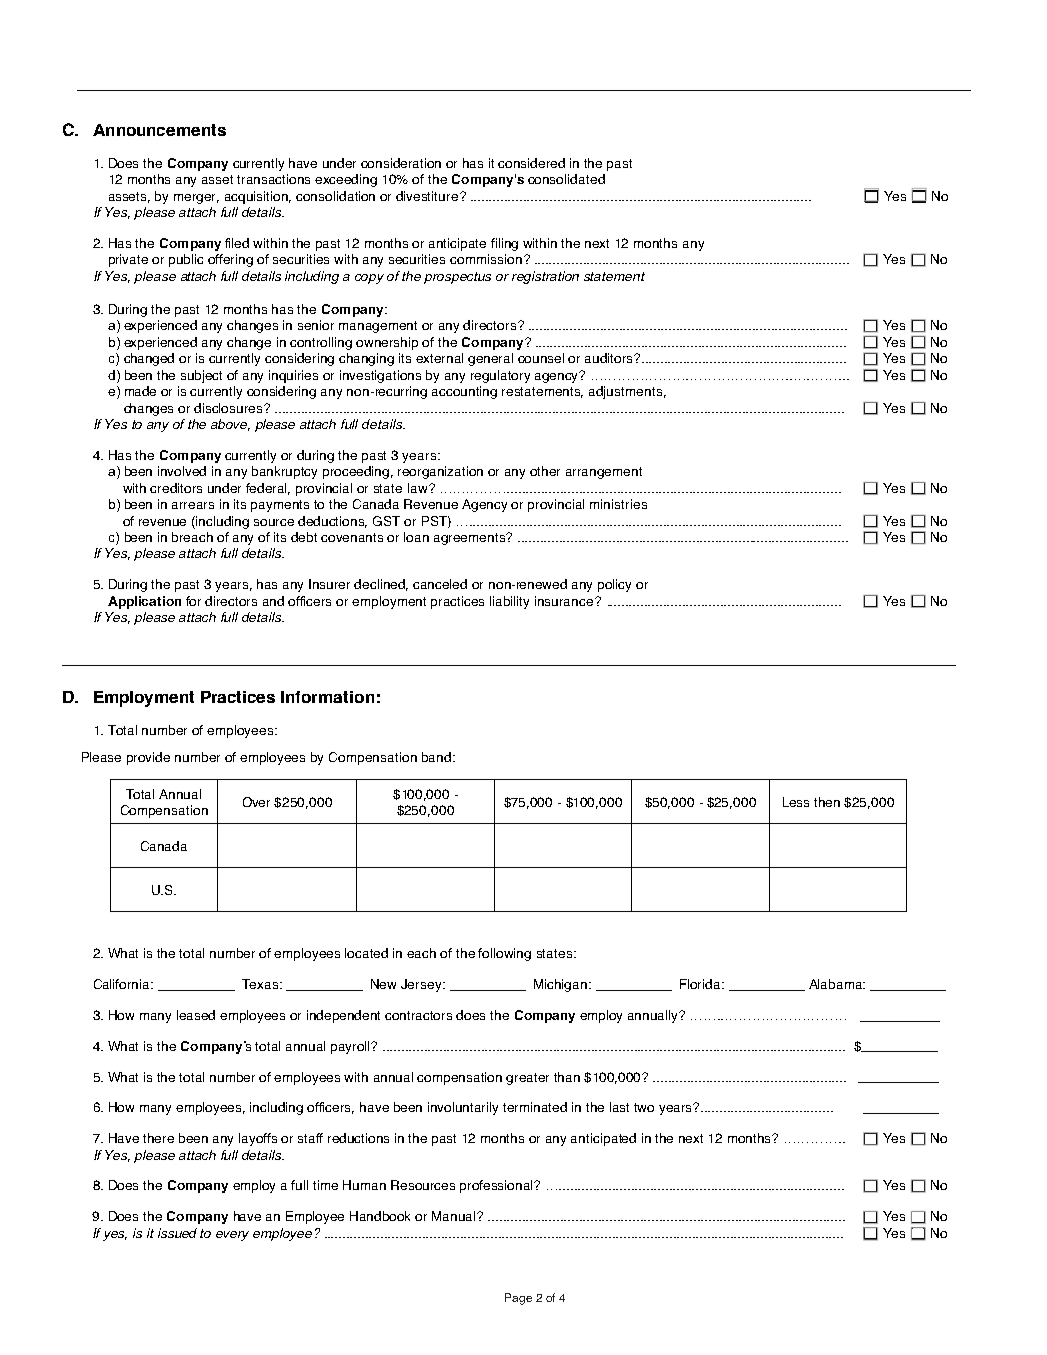 The height and width of the screenshot is (1355, 1047). What do you see at coordinates (566, 179) in the screenshot?
I see `consolidated` at bounding box center [566, 179].
